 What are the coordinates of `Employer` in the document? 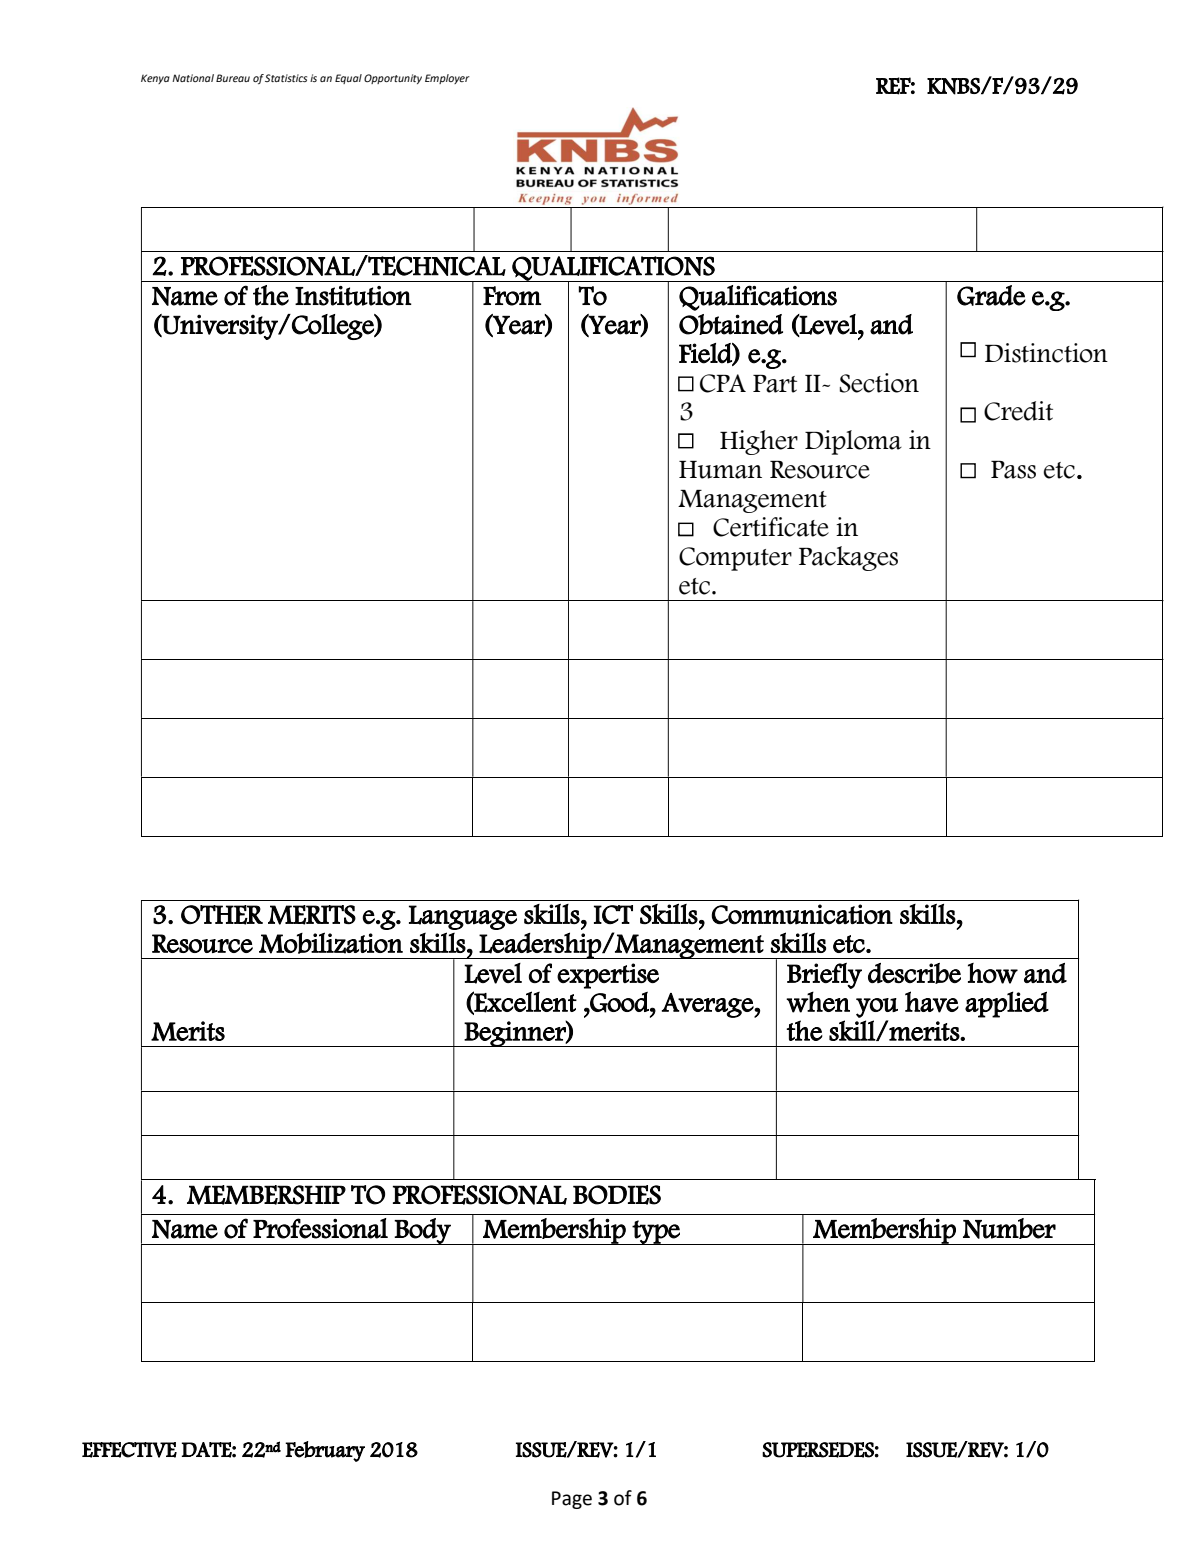 It's located at (447, 79).
